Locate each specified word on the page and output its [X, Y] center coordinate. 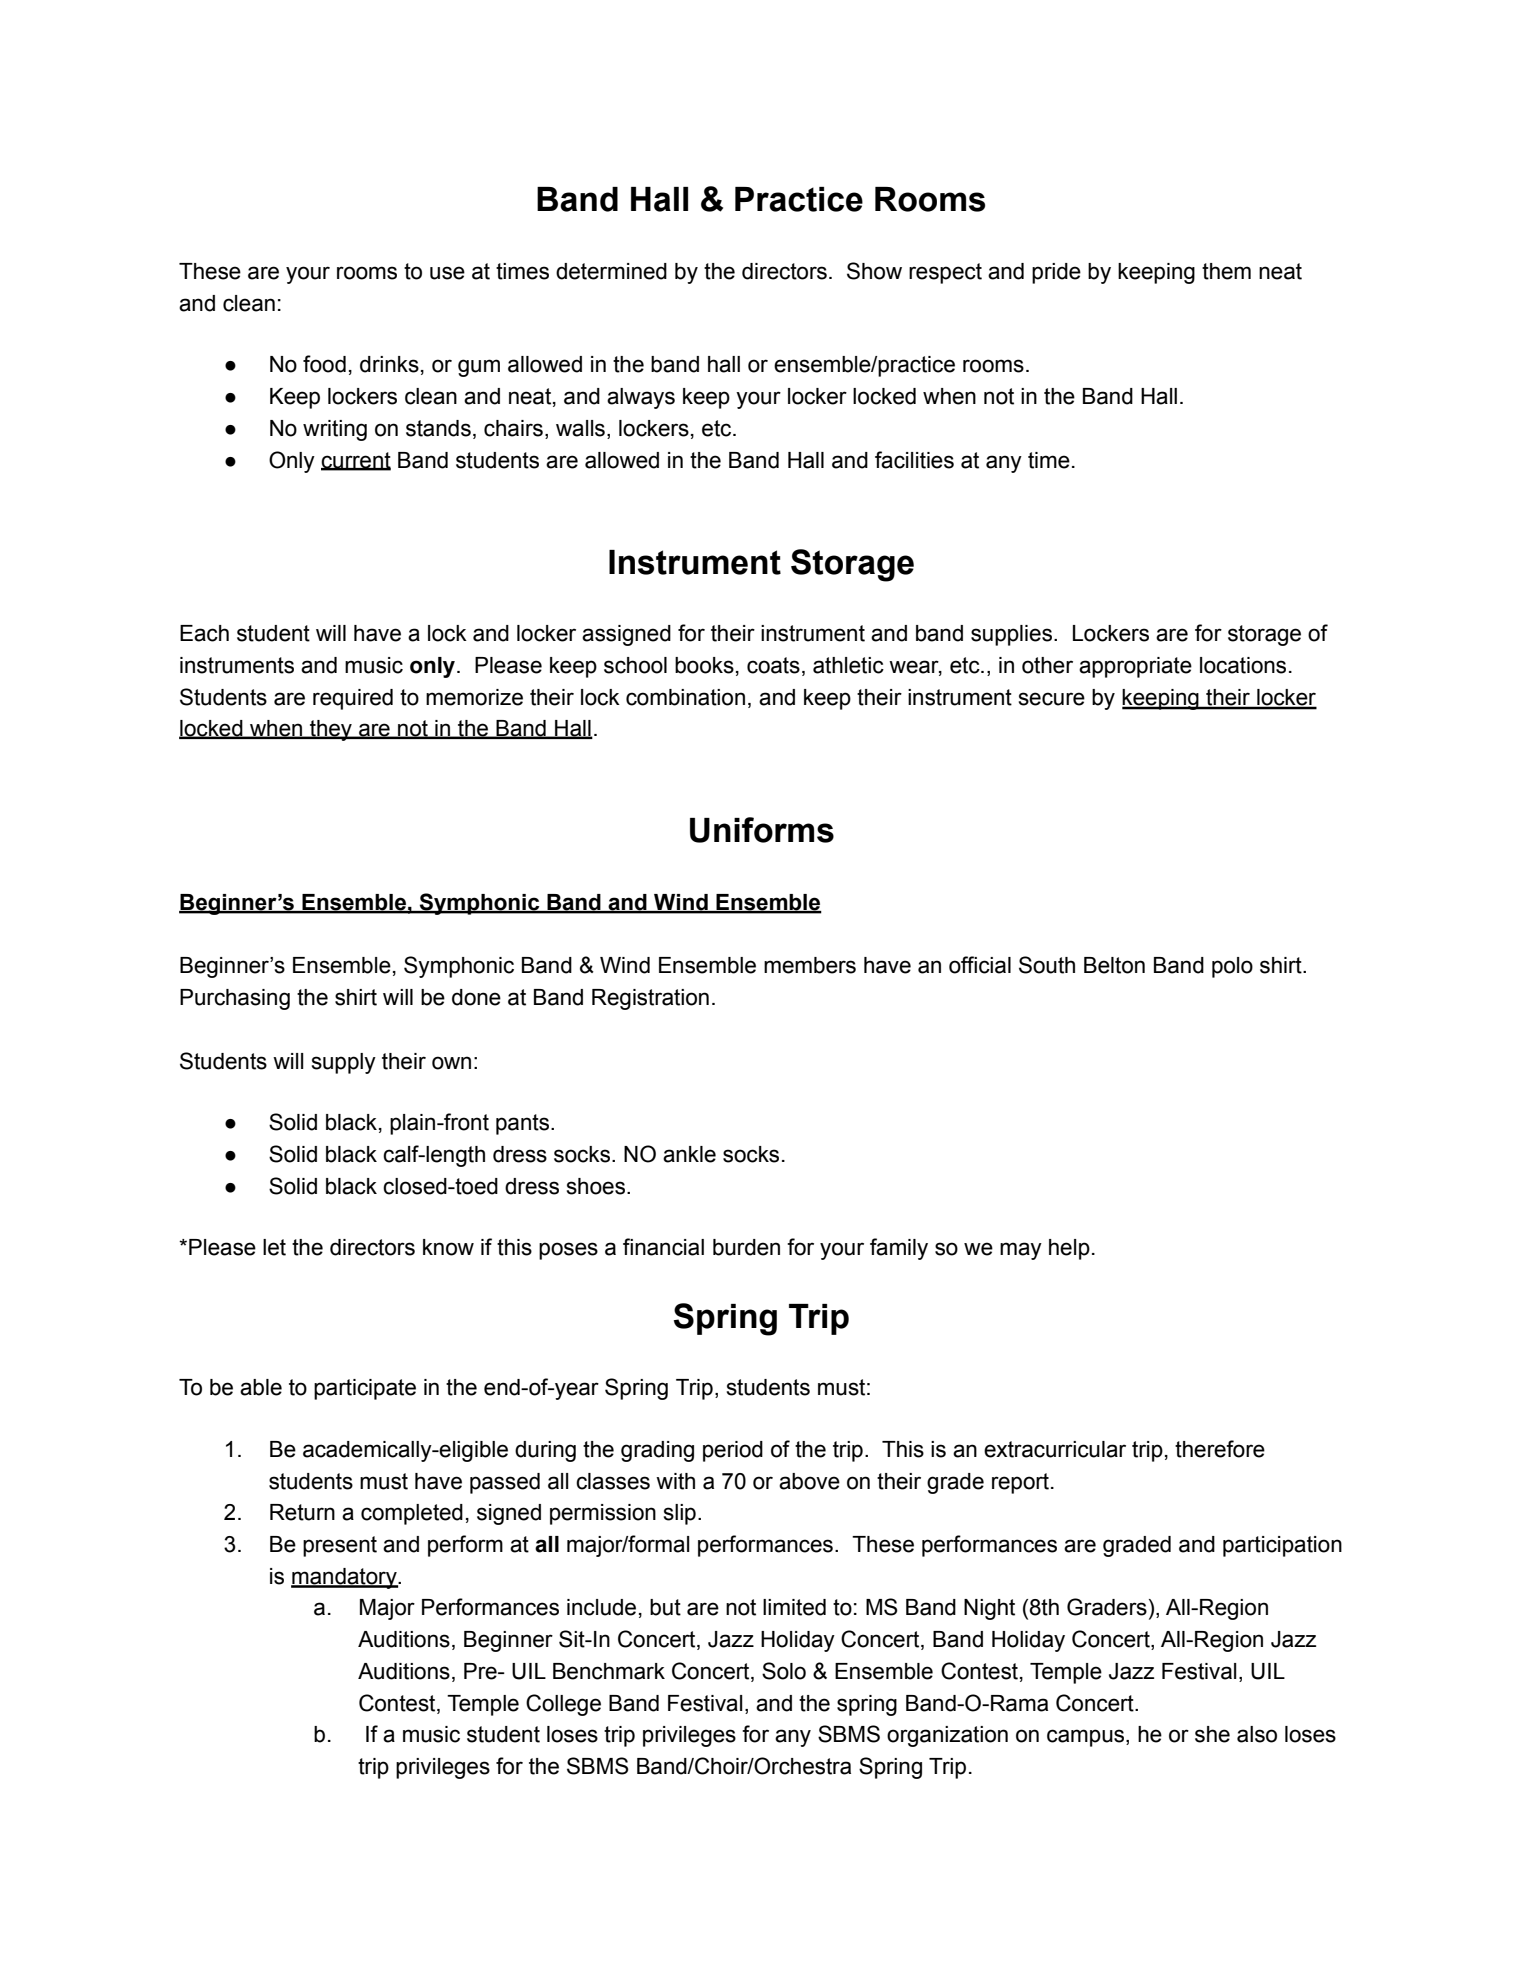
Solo [784, 1671]
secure [1052, 699]
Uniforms [762, 830]
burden [746, 1247]
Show [874, 271]
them [1226, 271]
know [448, 1247]
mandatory [345, 1578]
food [324, 364]
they [331, 730]
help [1069, 1249]
